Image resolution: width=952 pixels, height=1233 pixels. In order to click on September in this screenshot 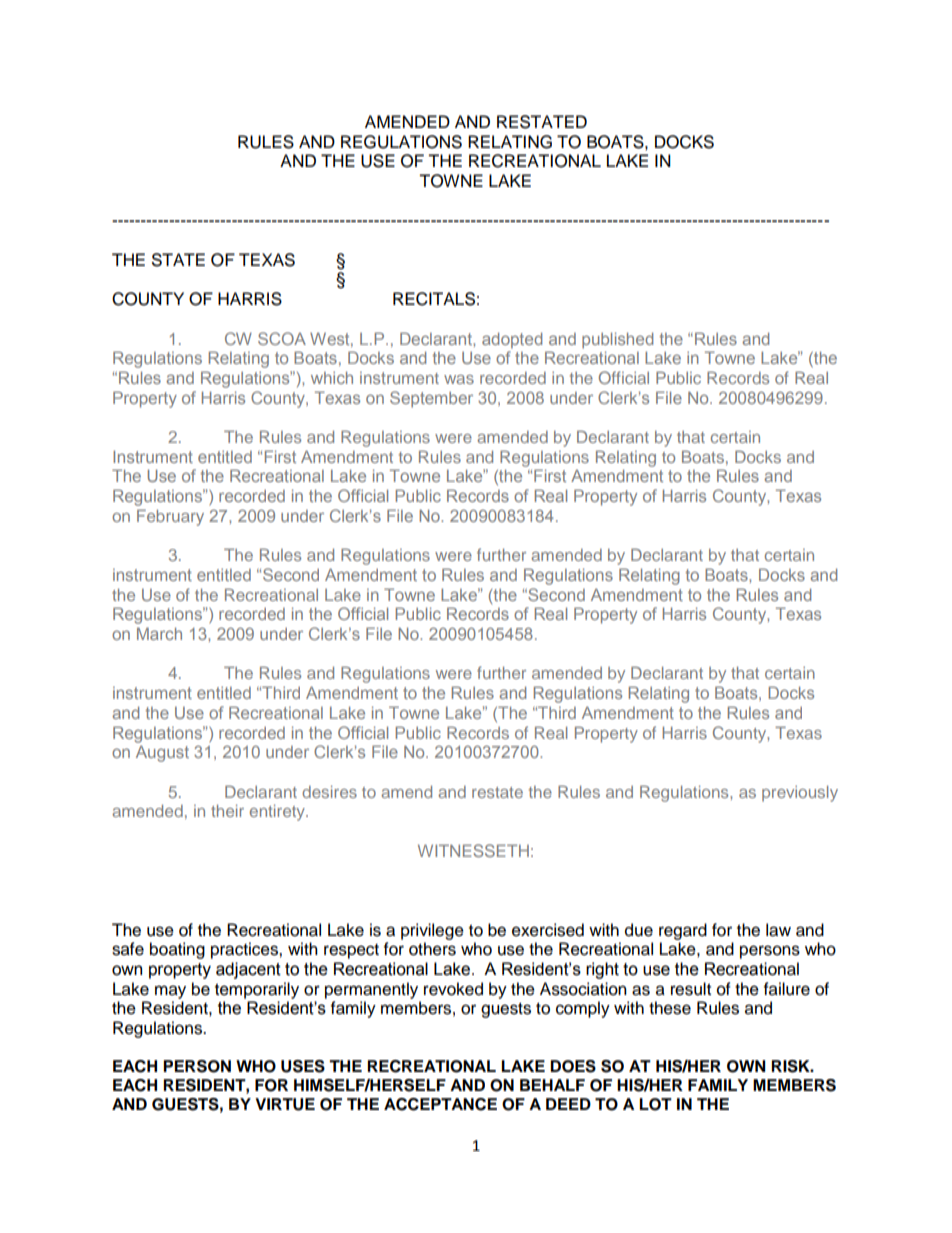, I will do `click(431, 399)`.
